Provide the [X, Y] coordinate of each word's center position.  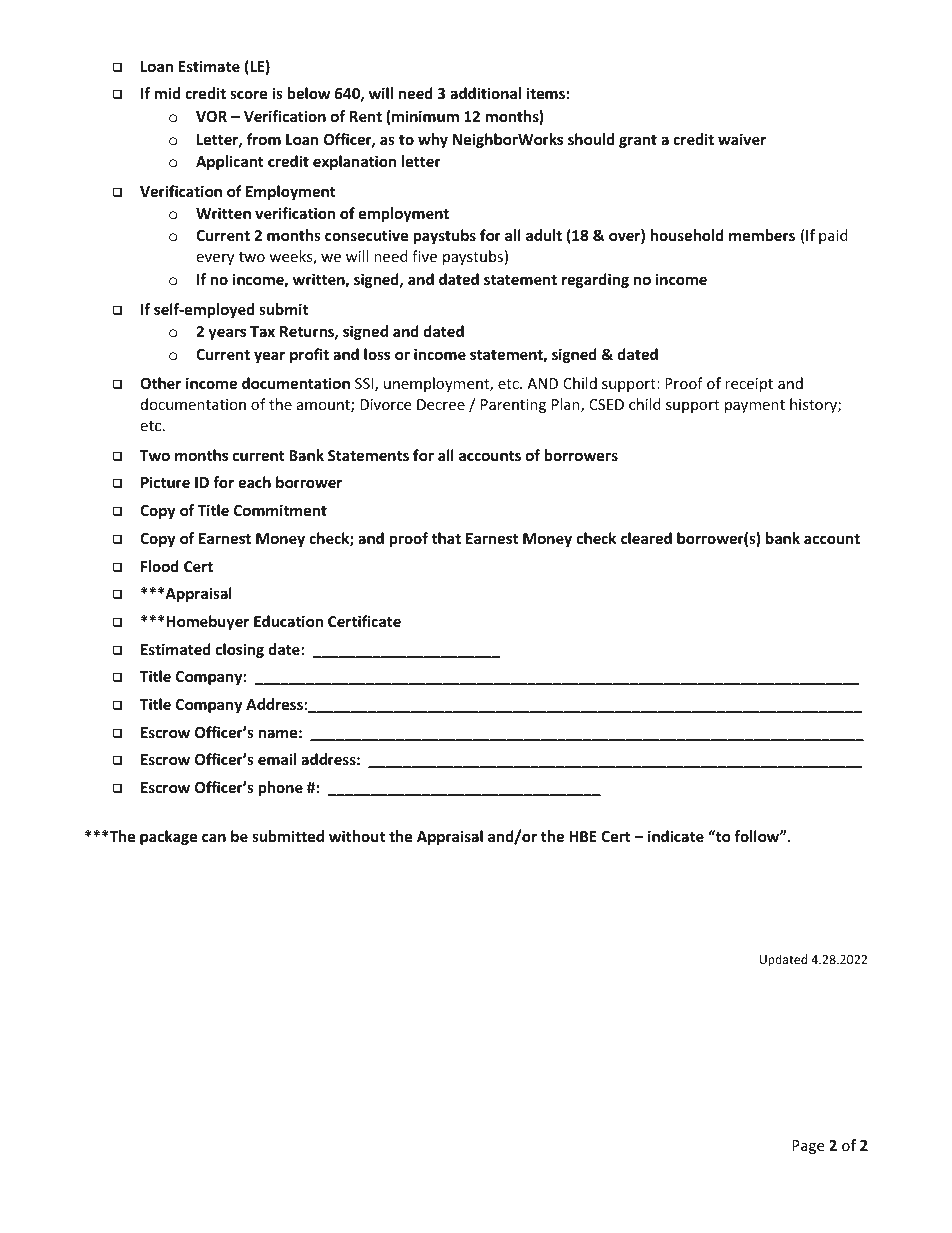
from [264, 139]
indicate [676, 836]
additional [485, 93]
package [169, 837]
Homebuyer [206, 622]
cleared [646, 538]
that [446, 538]
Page [808, 1147]
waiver [742, 139]
